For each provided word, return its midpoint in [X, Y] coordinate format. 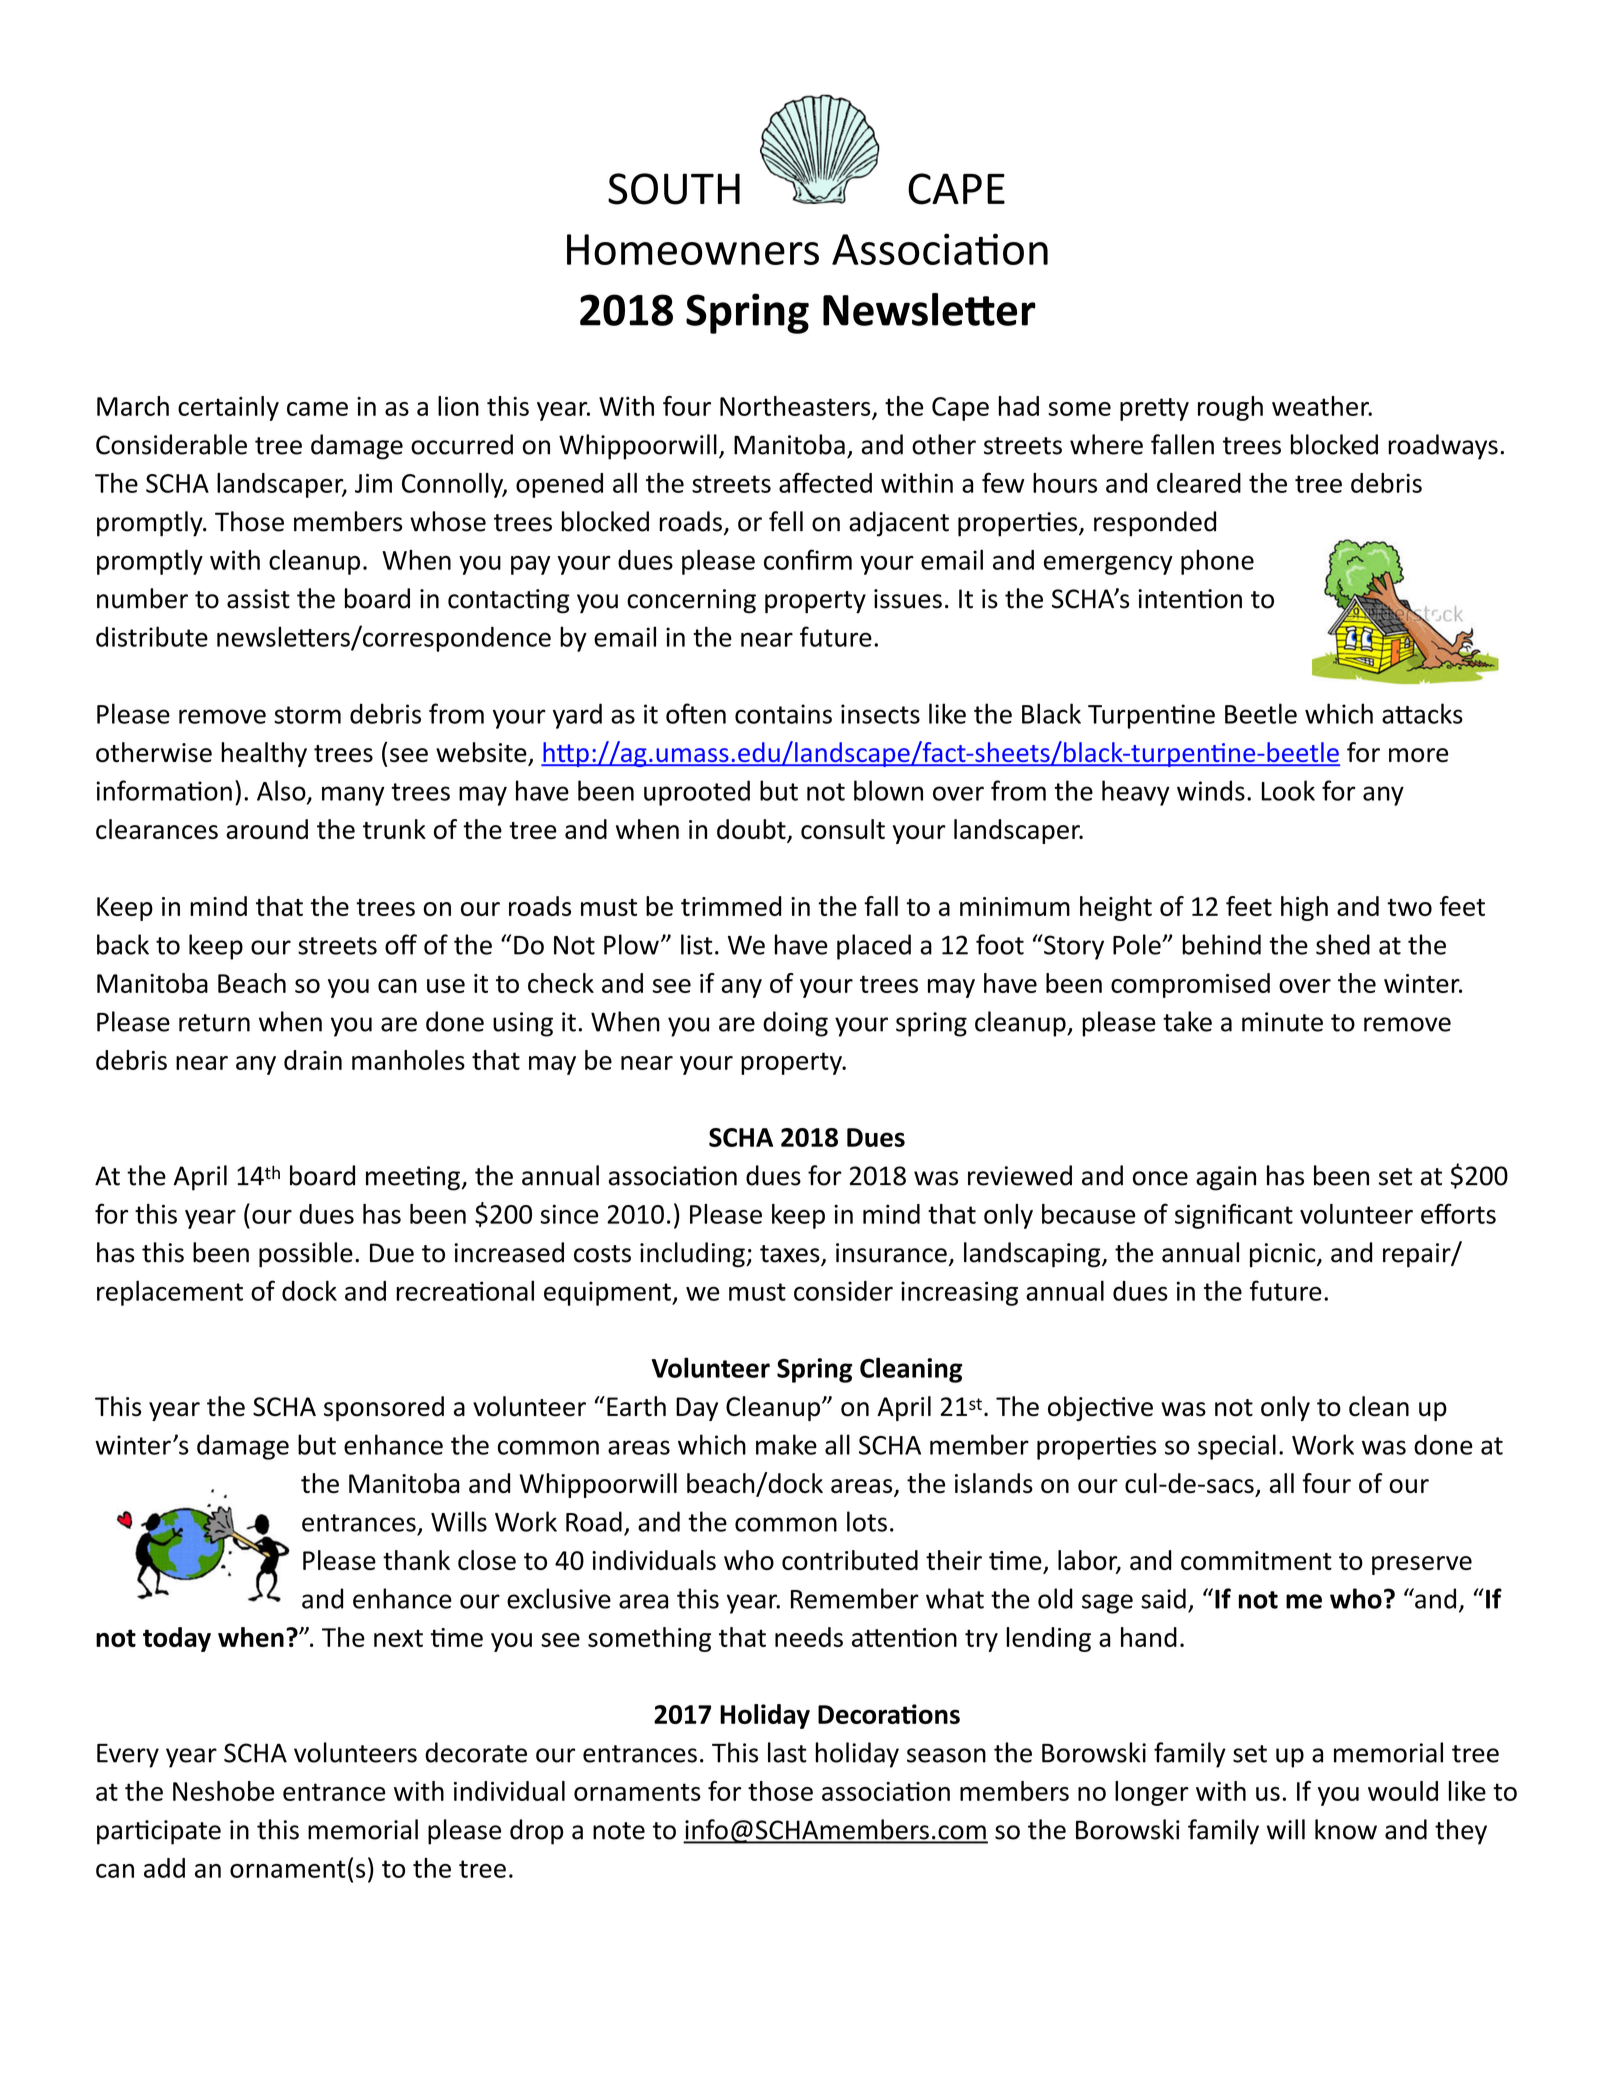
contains [783, 714]
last [787, 1752]
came [317, 409]
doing [795, 1024]
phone [1217, 562]
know [1346, 1829]
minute [1282, 1022]
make [786, 1444]
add [164, 1868]
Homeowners [693, 249]
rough [1230, 408]
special [1237, 1447]
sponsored [384, 1408]
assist [258, 599]
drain [313, 1060]
